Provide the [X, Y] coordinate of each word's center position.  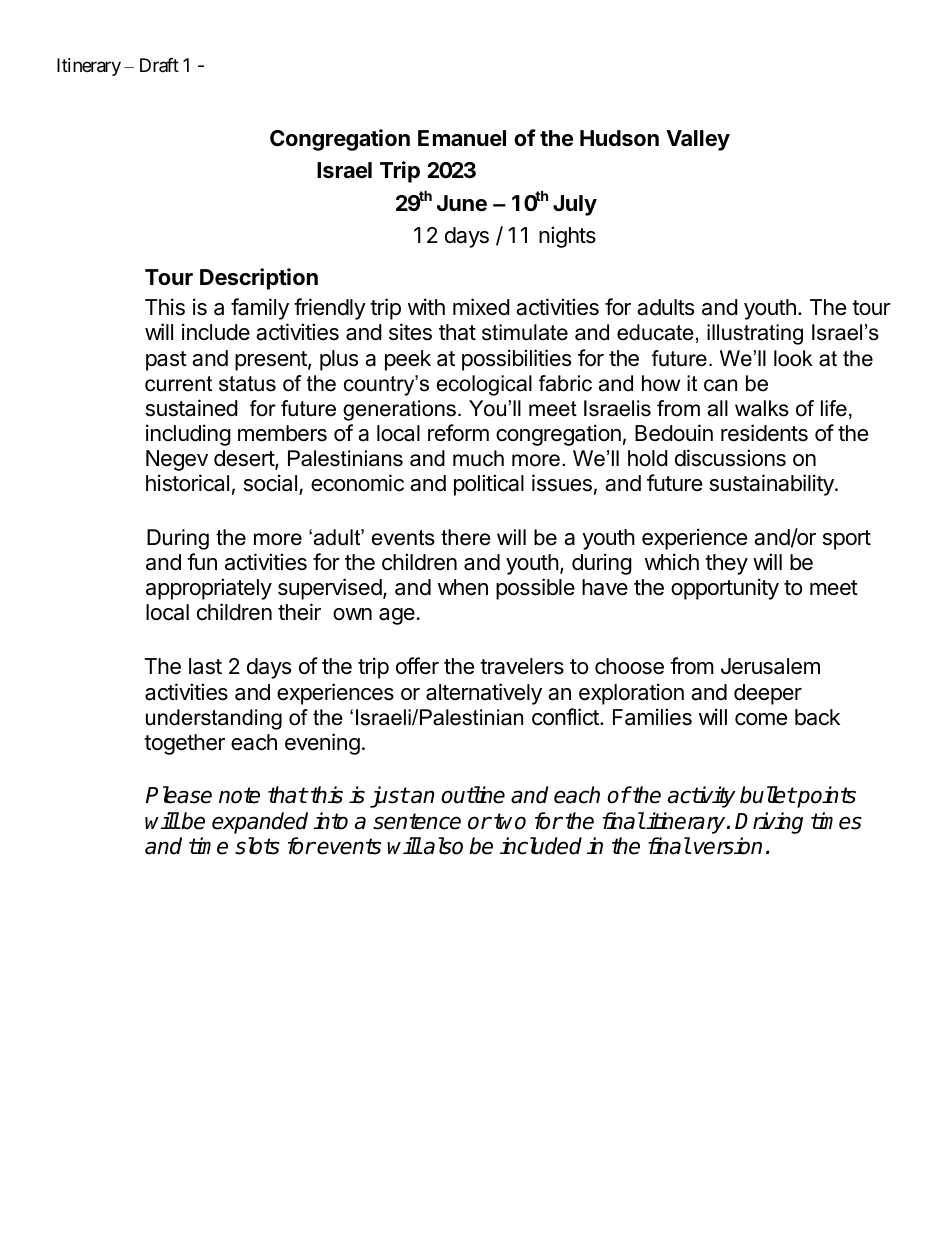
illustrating [755, 334]
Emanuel [462, 138]
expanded [260, 823]
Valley [698, 140]
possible [535, 589]
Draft [159, 65]
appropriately [209, 589]
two [510, 821]
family [260, 309]
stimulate [525, 332]
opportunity [725, 589]
